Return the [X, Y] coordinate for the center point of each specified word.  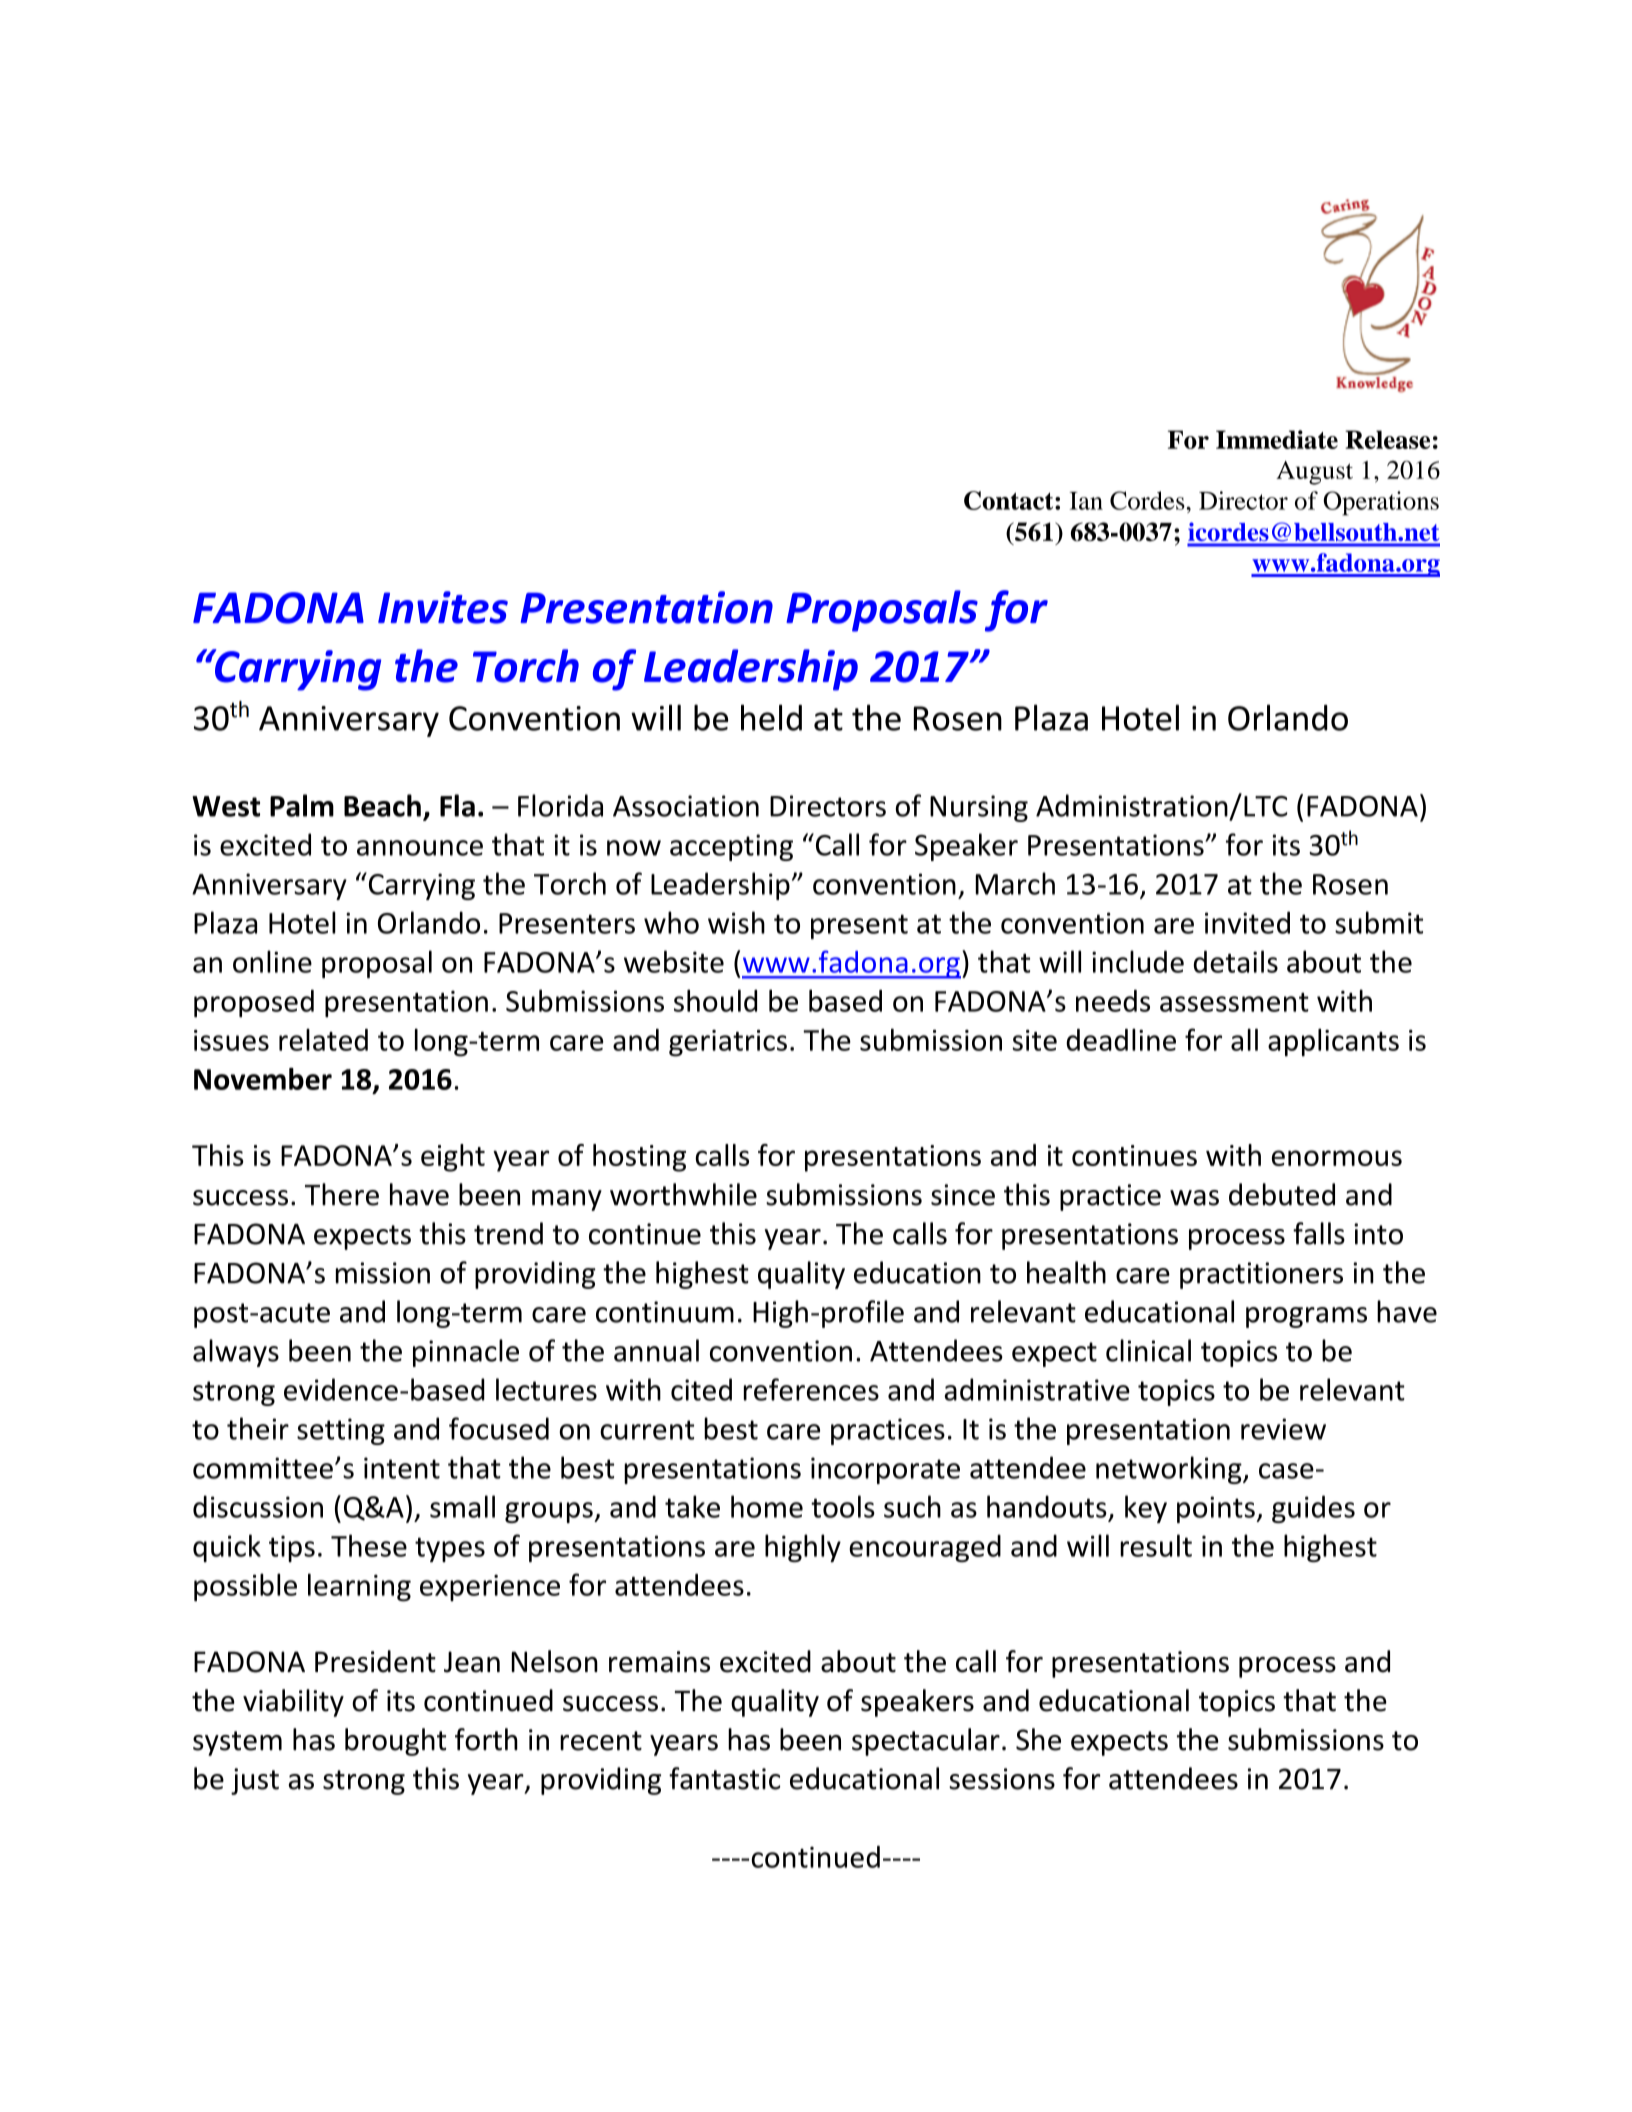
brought [395, 1742]
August [1314, 473]
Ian [1086, 501]
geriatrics [728, 1043]
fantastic [724, 1778]
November [263, 1079]
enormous [1337, 1158]
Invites [443, 607]
